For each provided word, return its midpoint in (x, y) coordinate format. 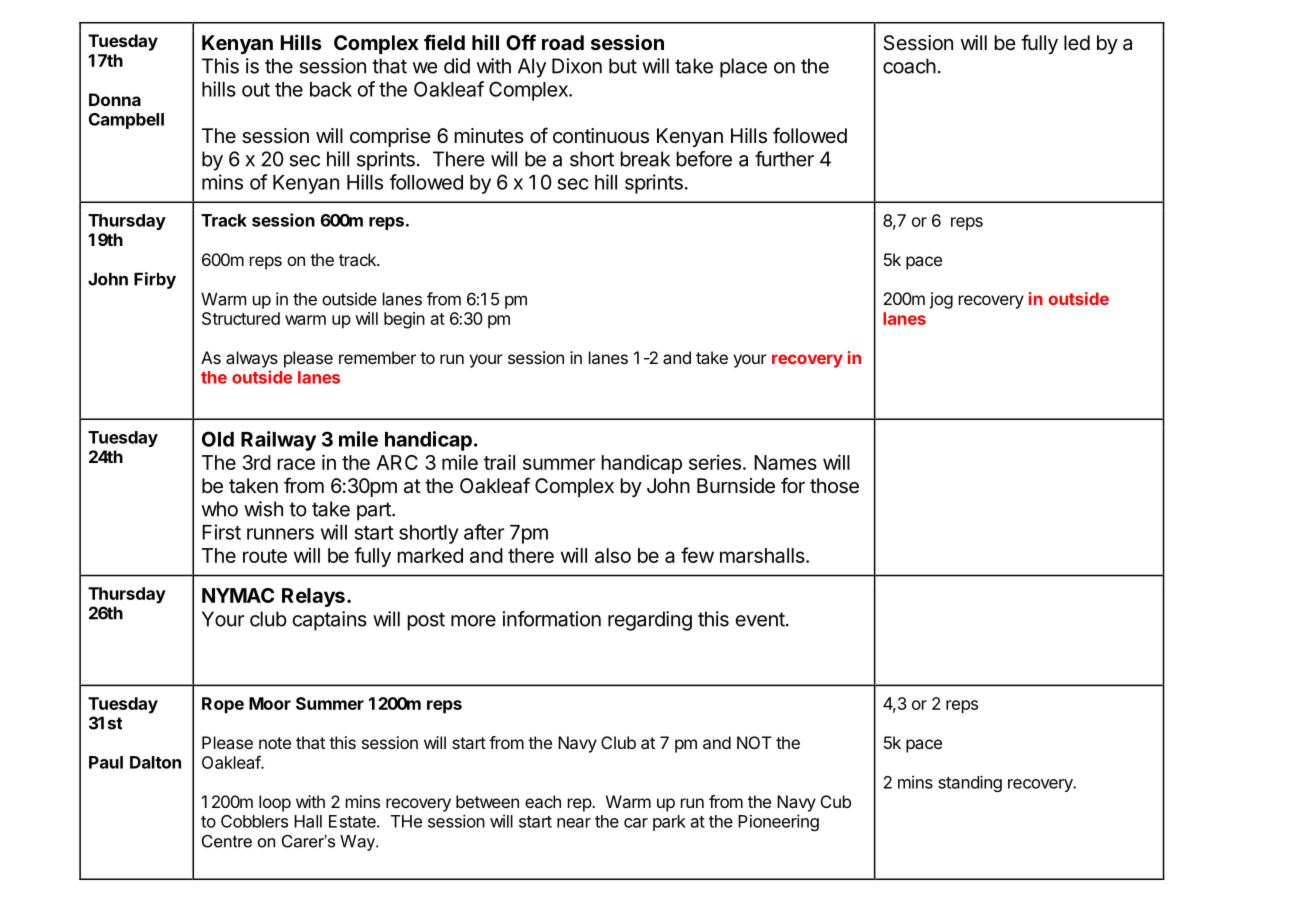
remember (377, 357)
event (760, 619)
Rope (223, 705)
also (613, 555)
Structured (241, 318)
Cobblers (254, 821)
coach (909, 66)
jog (941, 300)
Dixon (577, 66)
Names (785, 462)
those (834, 486)
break (645, 159)
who (220, 509)
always (252, 359)
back (331, 89)
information (552, 619)
